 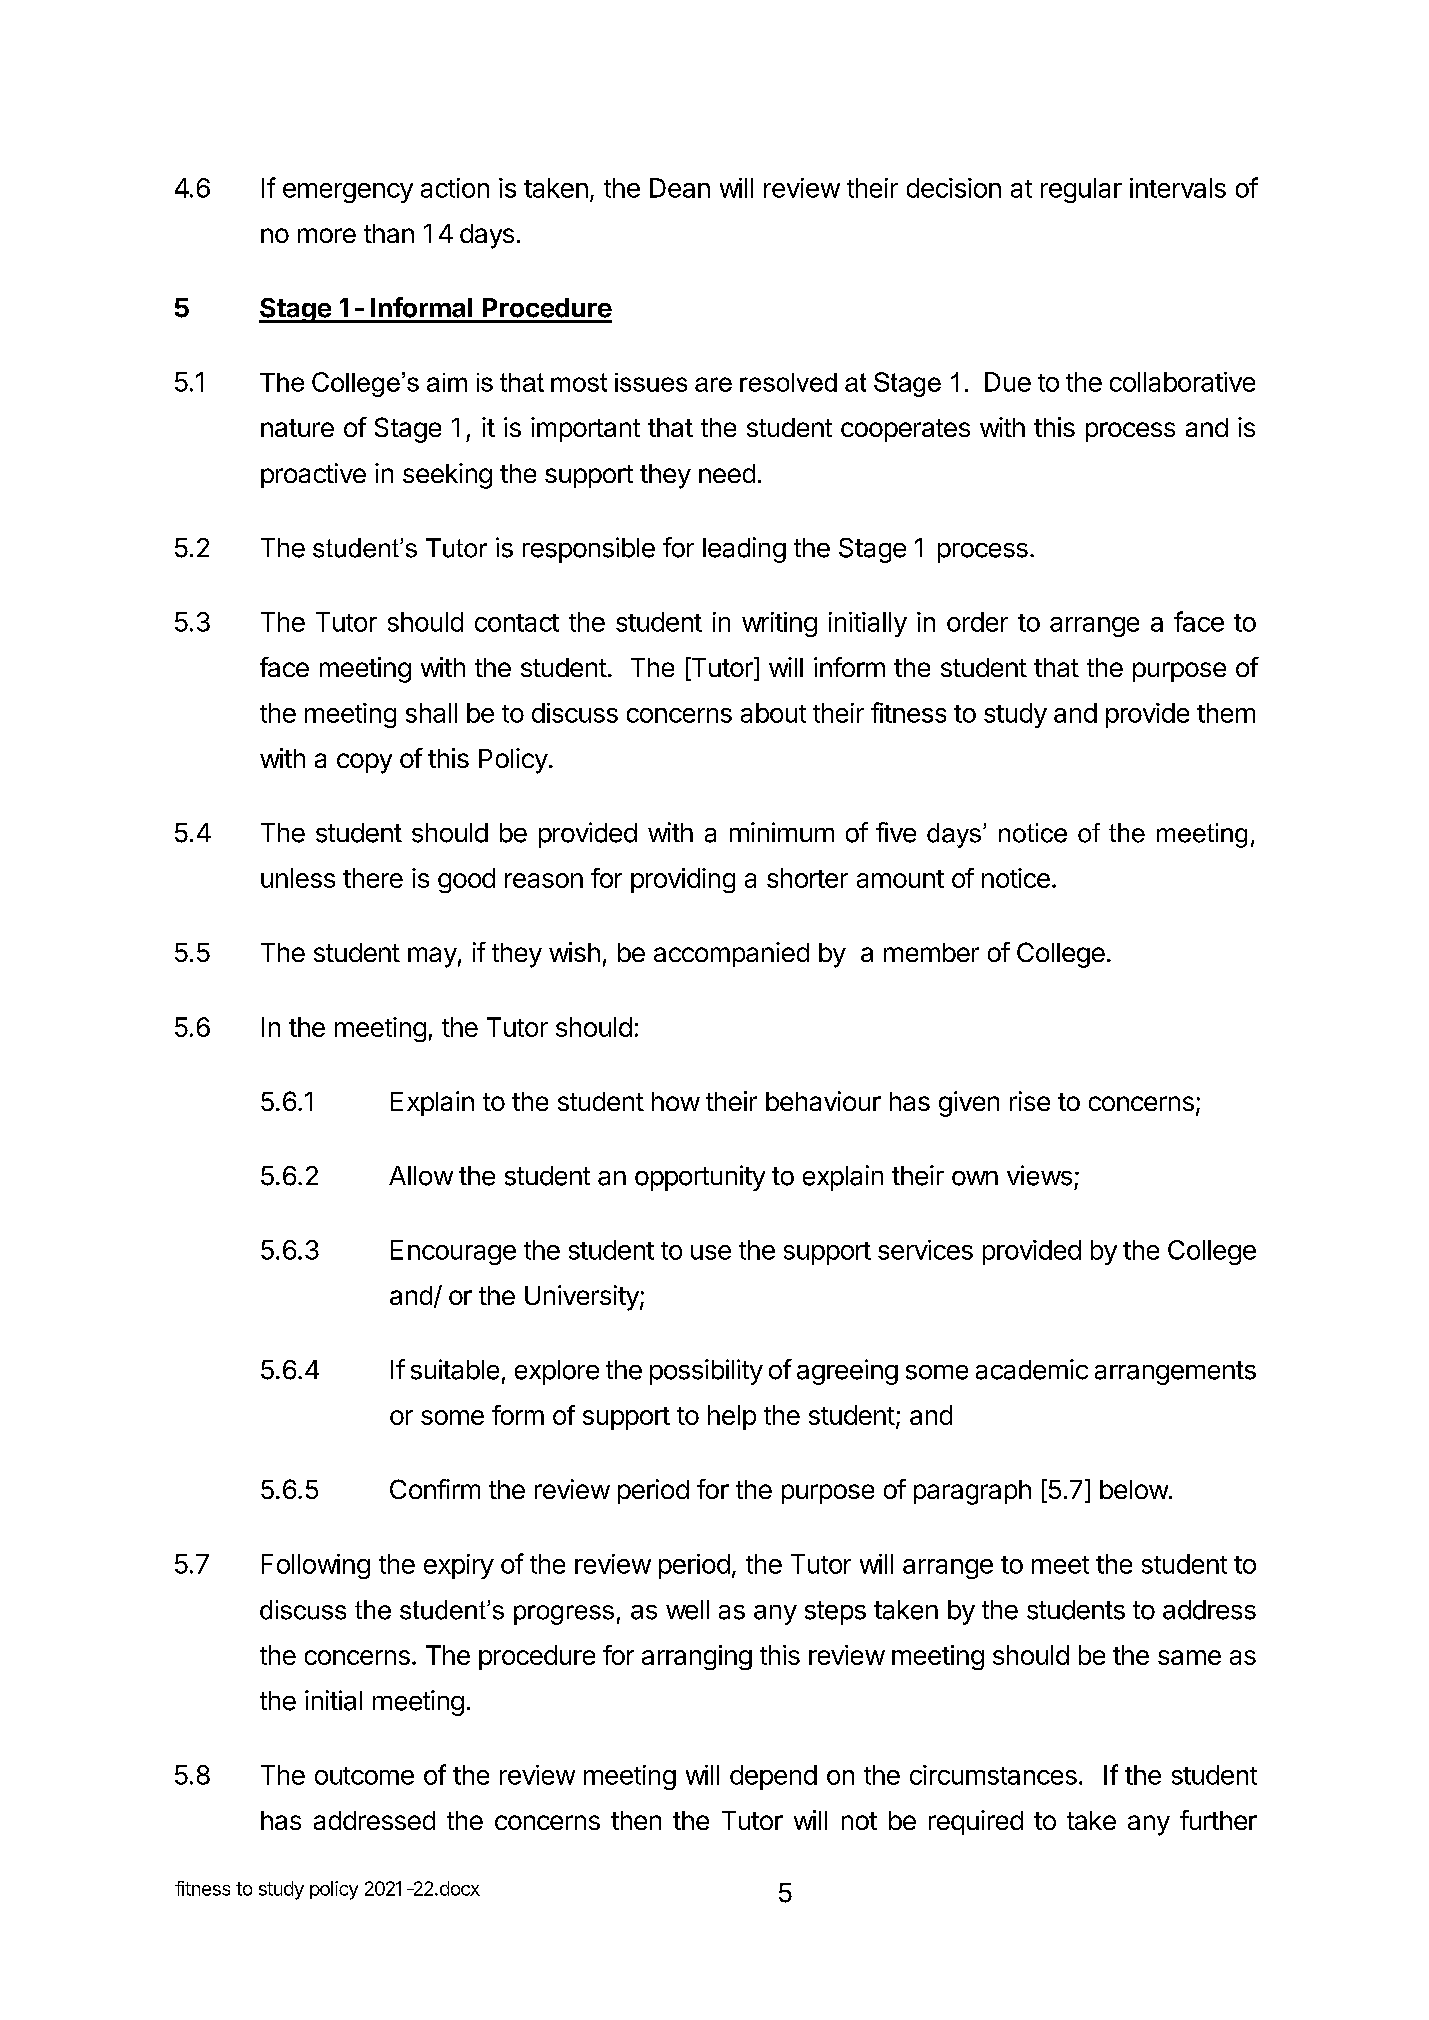 What do you see at coordinates (731, 954) in the document?
I see `accompanied` at bounding box center [731, 954].
